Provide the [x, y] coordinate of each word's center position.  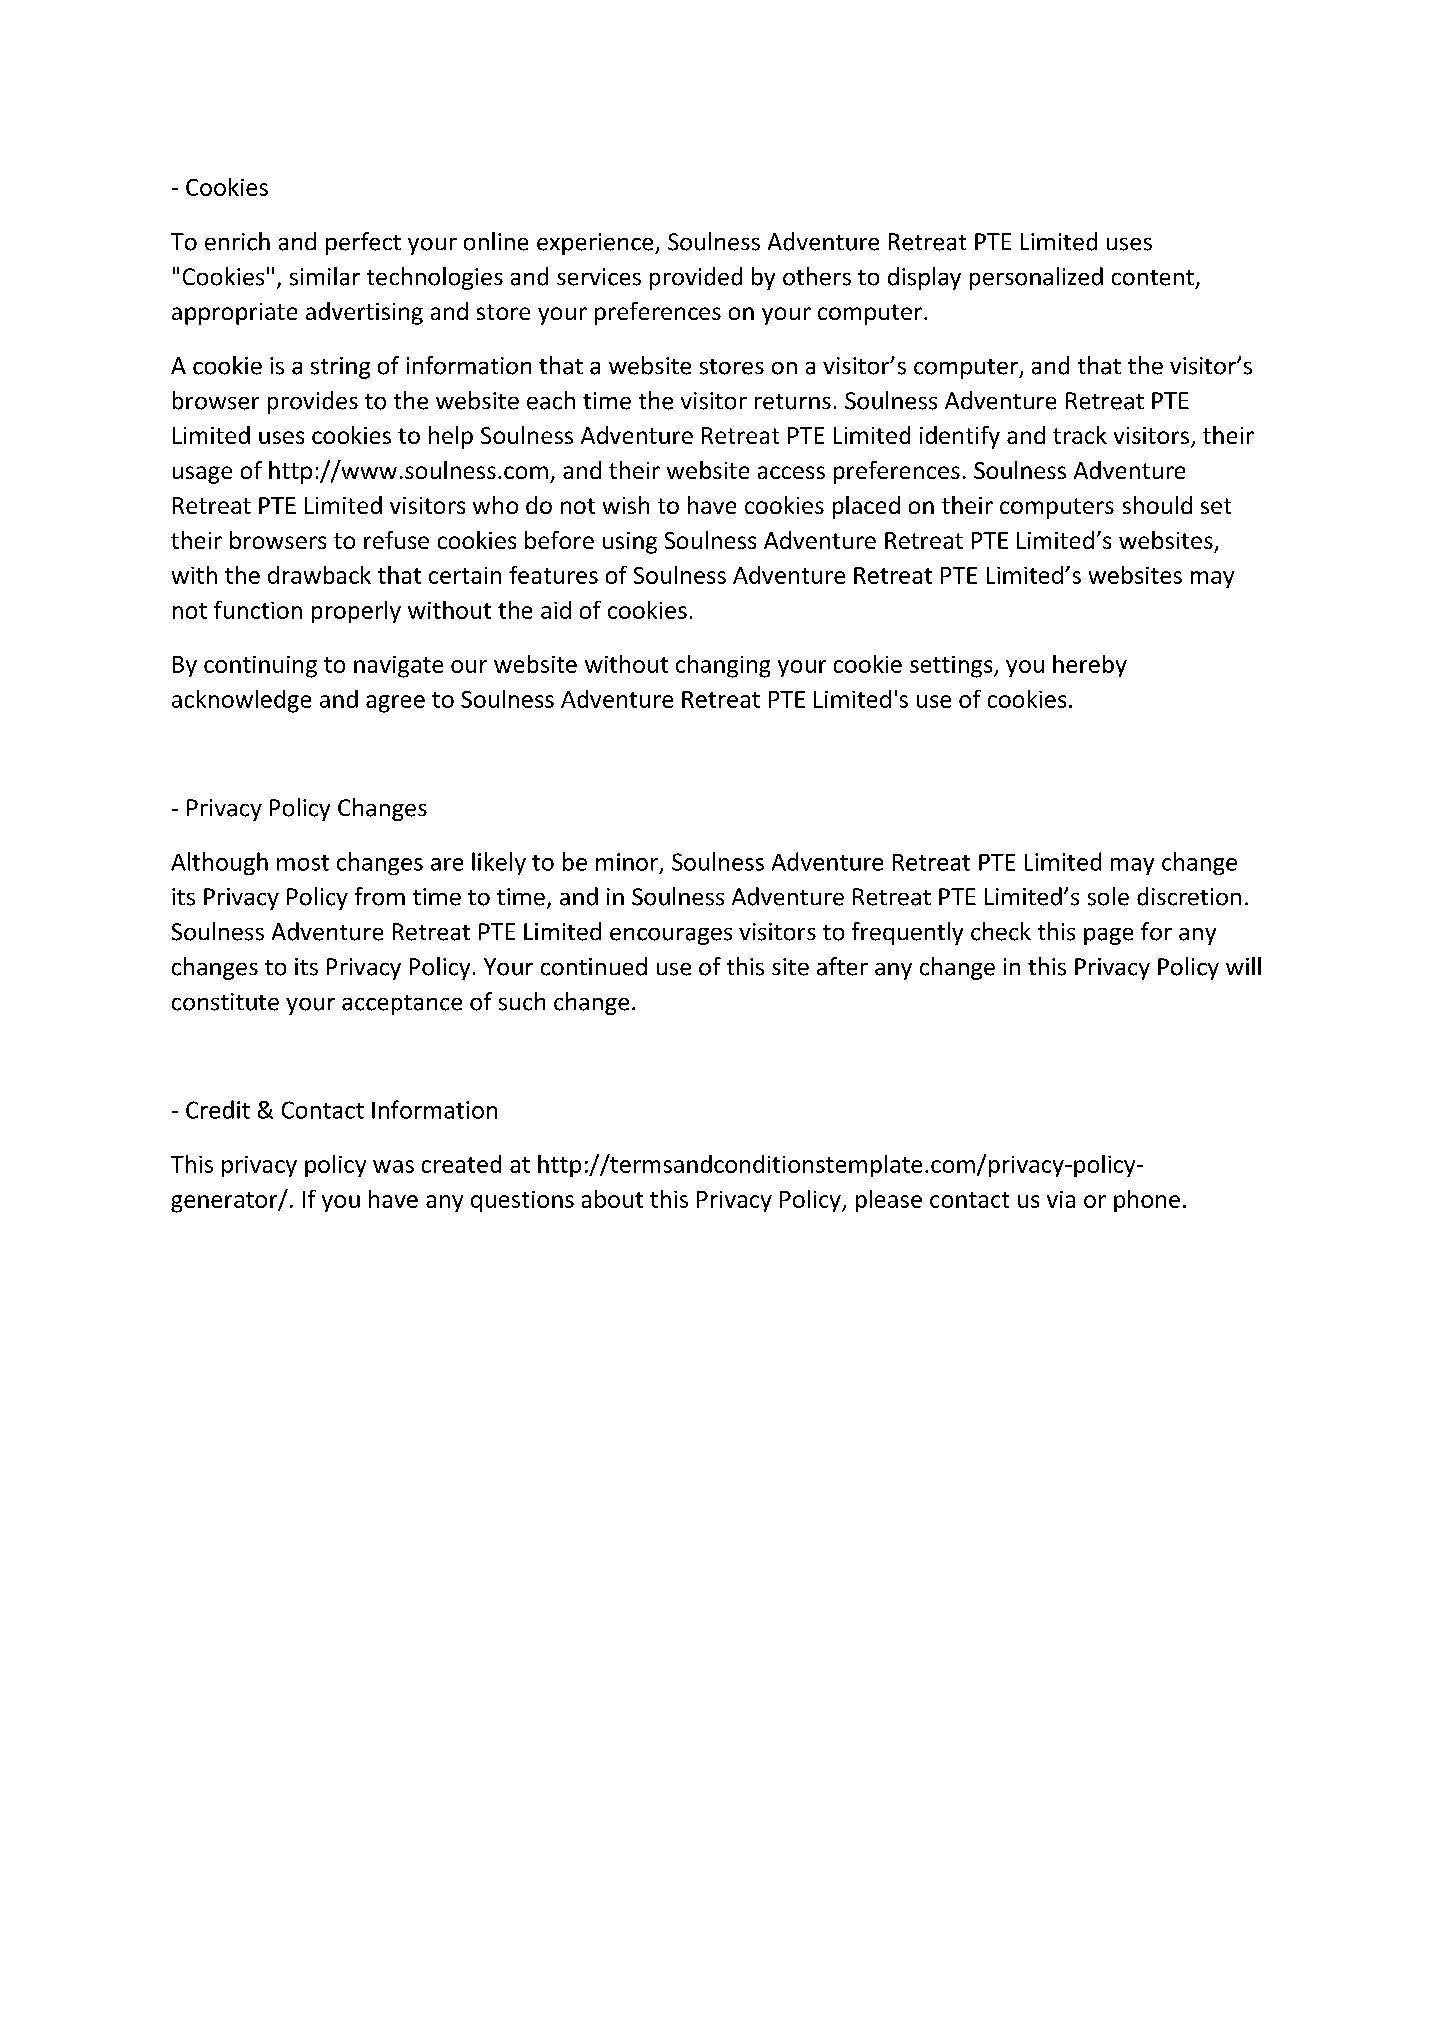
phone [1147, 1201]
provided [696, 278]
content [1153, 278]
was [393, 1166]
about [612, 1199]
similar [325, 276]
